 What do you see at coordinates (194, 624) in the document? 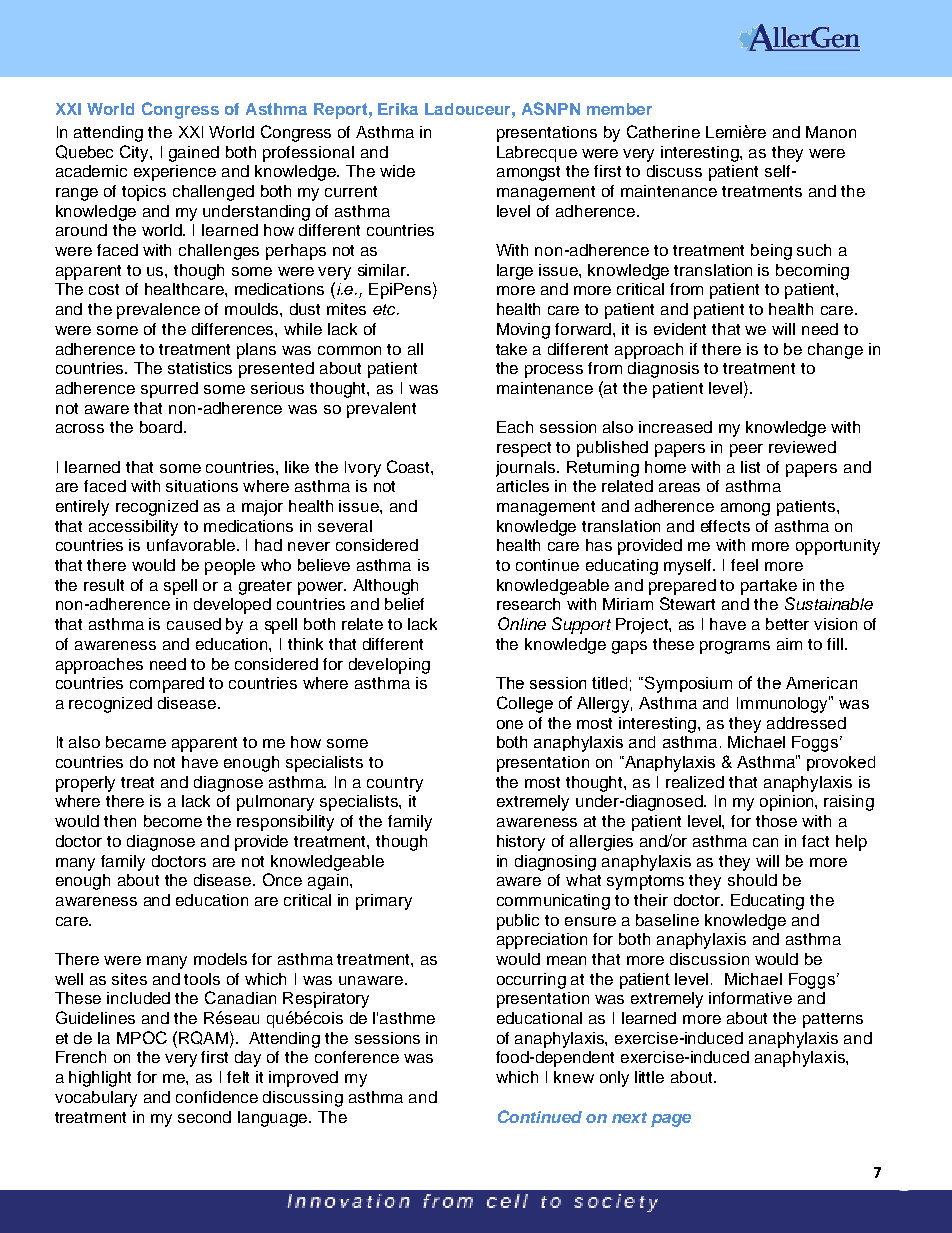
I see `caused` at bounding box center [194, 624].
